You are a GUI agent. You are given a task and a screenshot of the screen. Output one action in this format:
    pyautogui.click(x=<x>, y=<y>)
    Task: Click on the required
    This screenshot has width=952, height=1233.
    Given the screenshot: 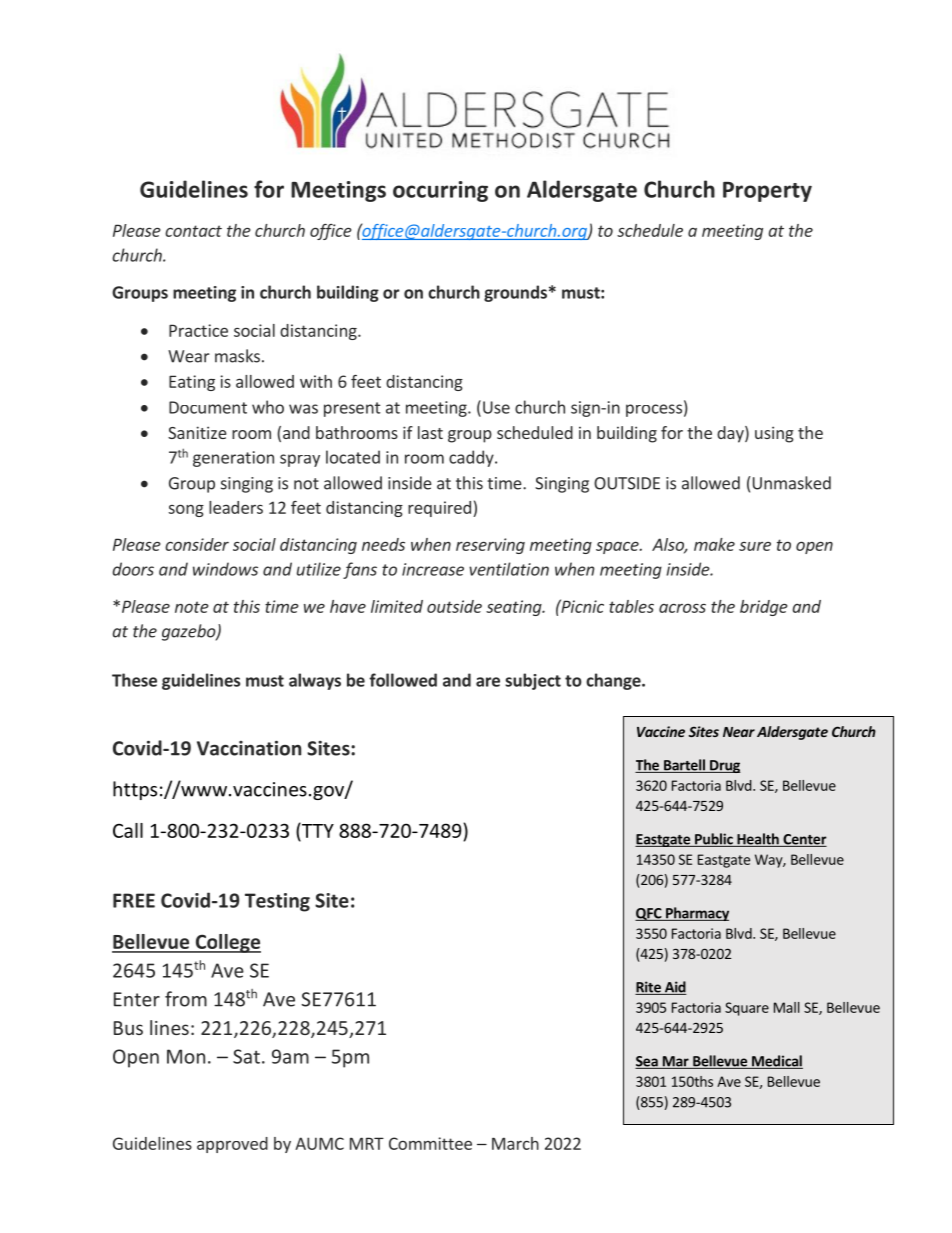 What is the action you would take?
    pyautogui.click(x=439, y=509)
